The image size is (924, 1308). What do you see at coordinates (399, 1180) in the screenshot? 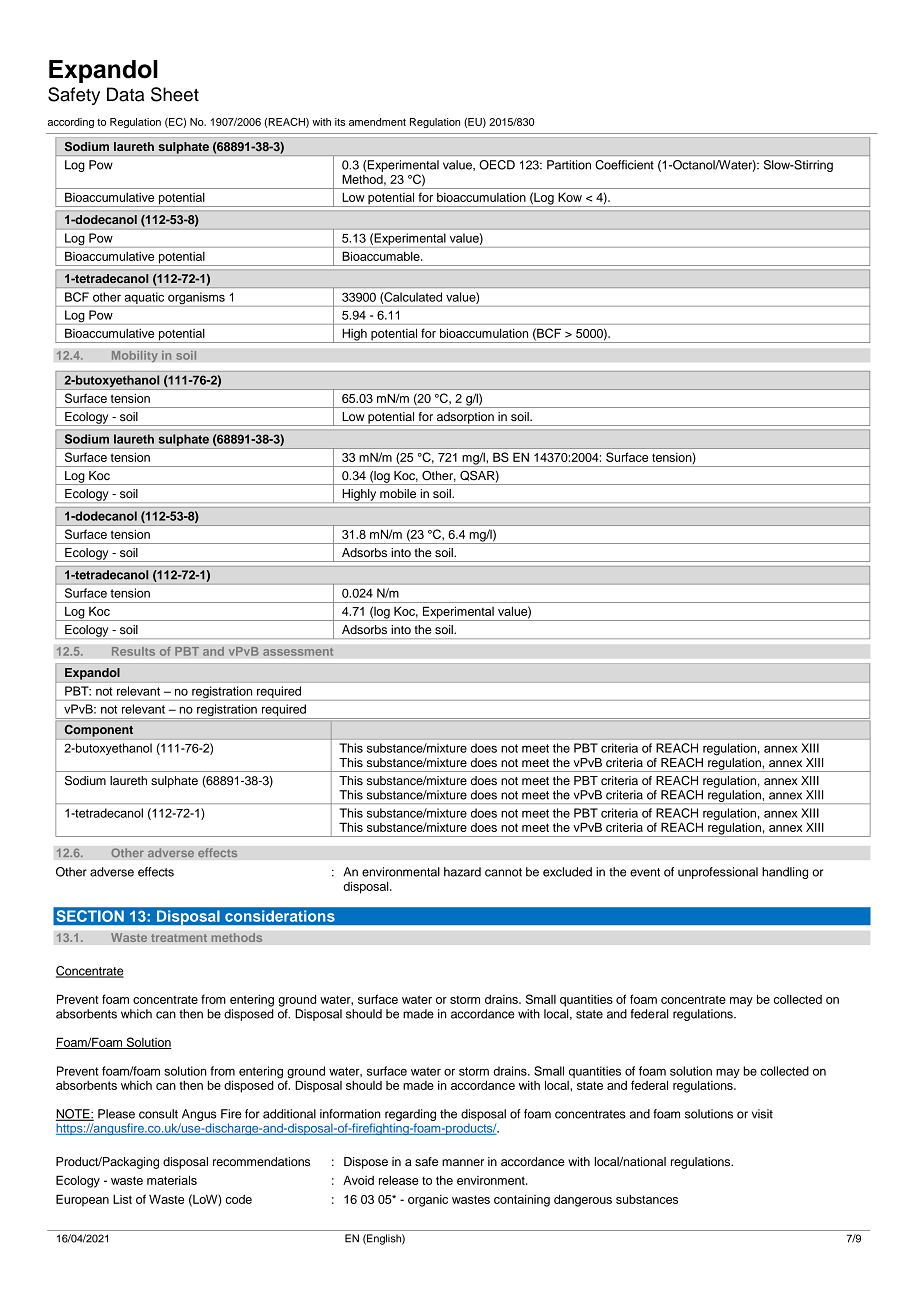
I see `release` at bounding box center [399, 1180].
